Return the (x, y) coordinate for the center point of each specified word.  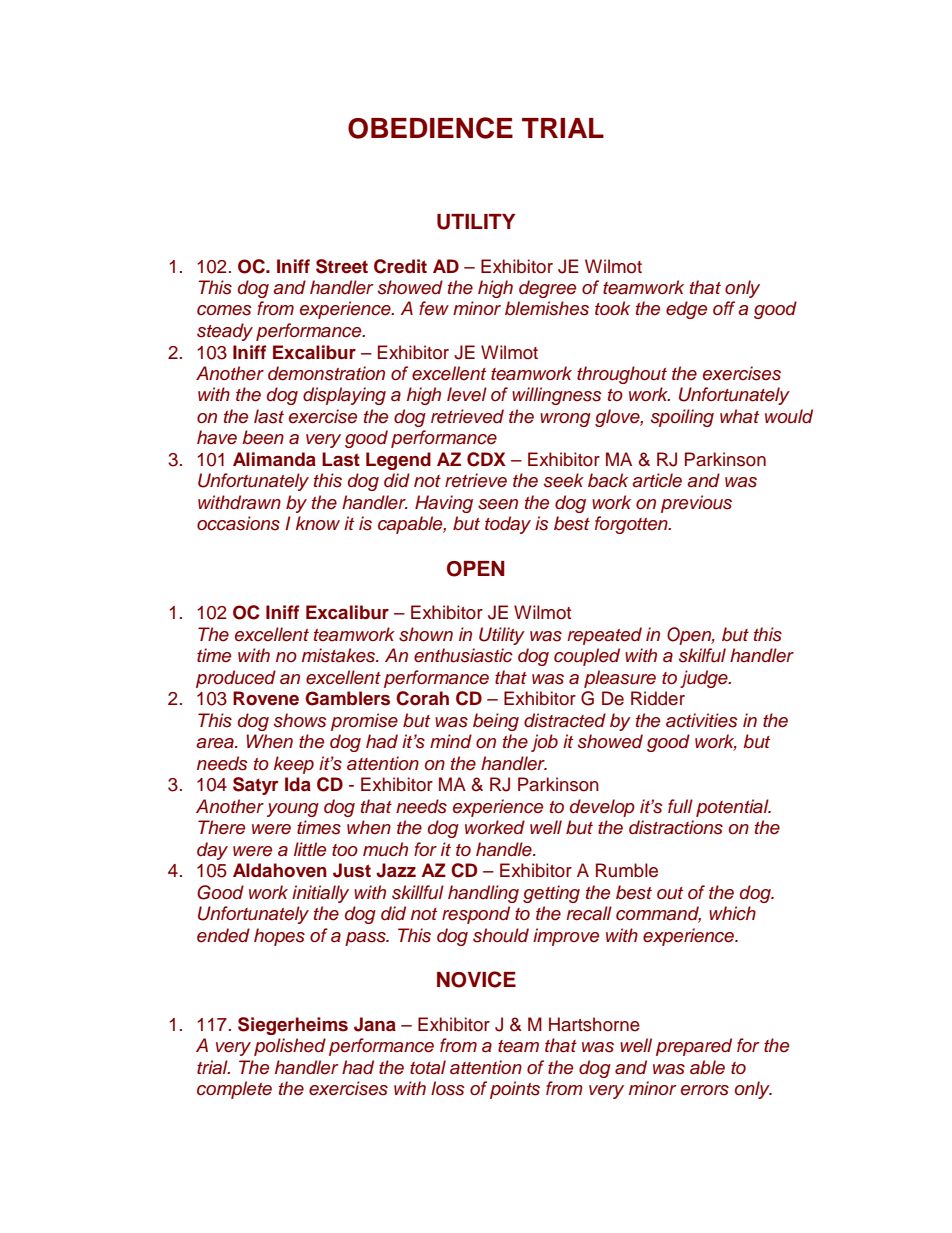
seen (498, 504)
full (680, 806)
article (657, 480)
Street (342, 266)
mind (451, 741)
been (263, 437)
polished (290, 1047)
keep (294, 765)
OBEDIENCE (430, 128)
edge (686, 310)
